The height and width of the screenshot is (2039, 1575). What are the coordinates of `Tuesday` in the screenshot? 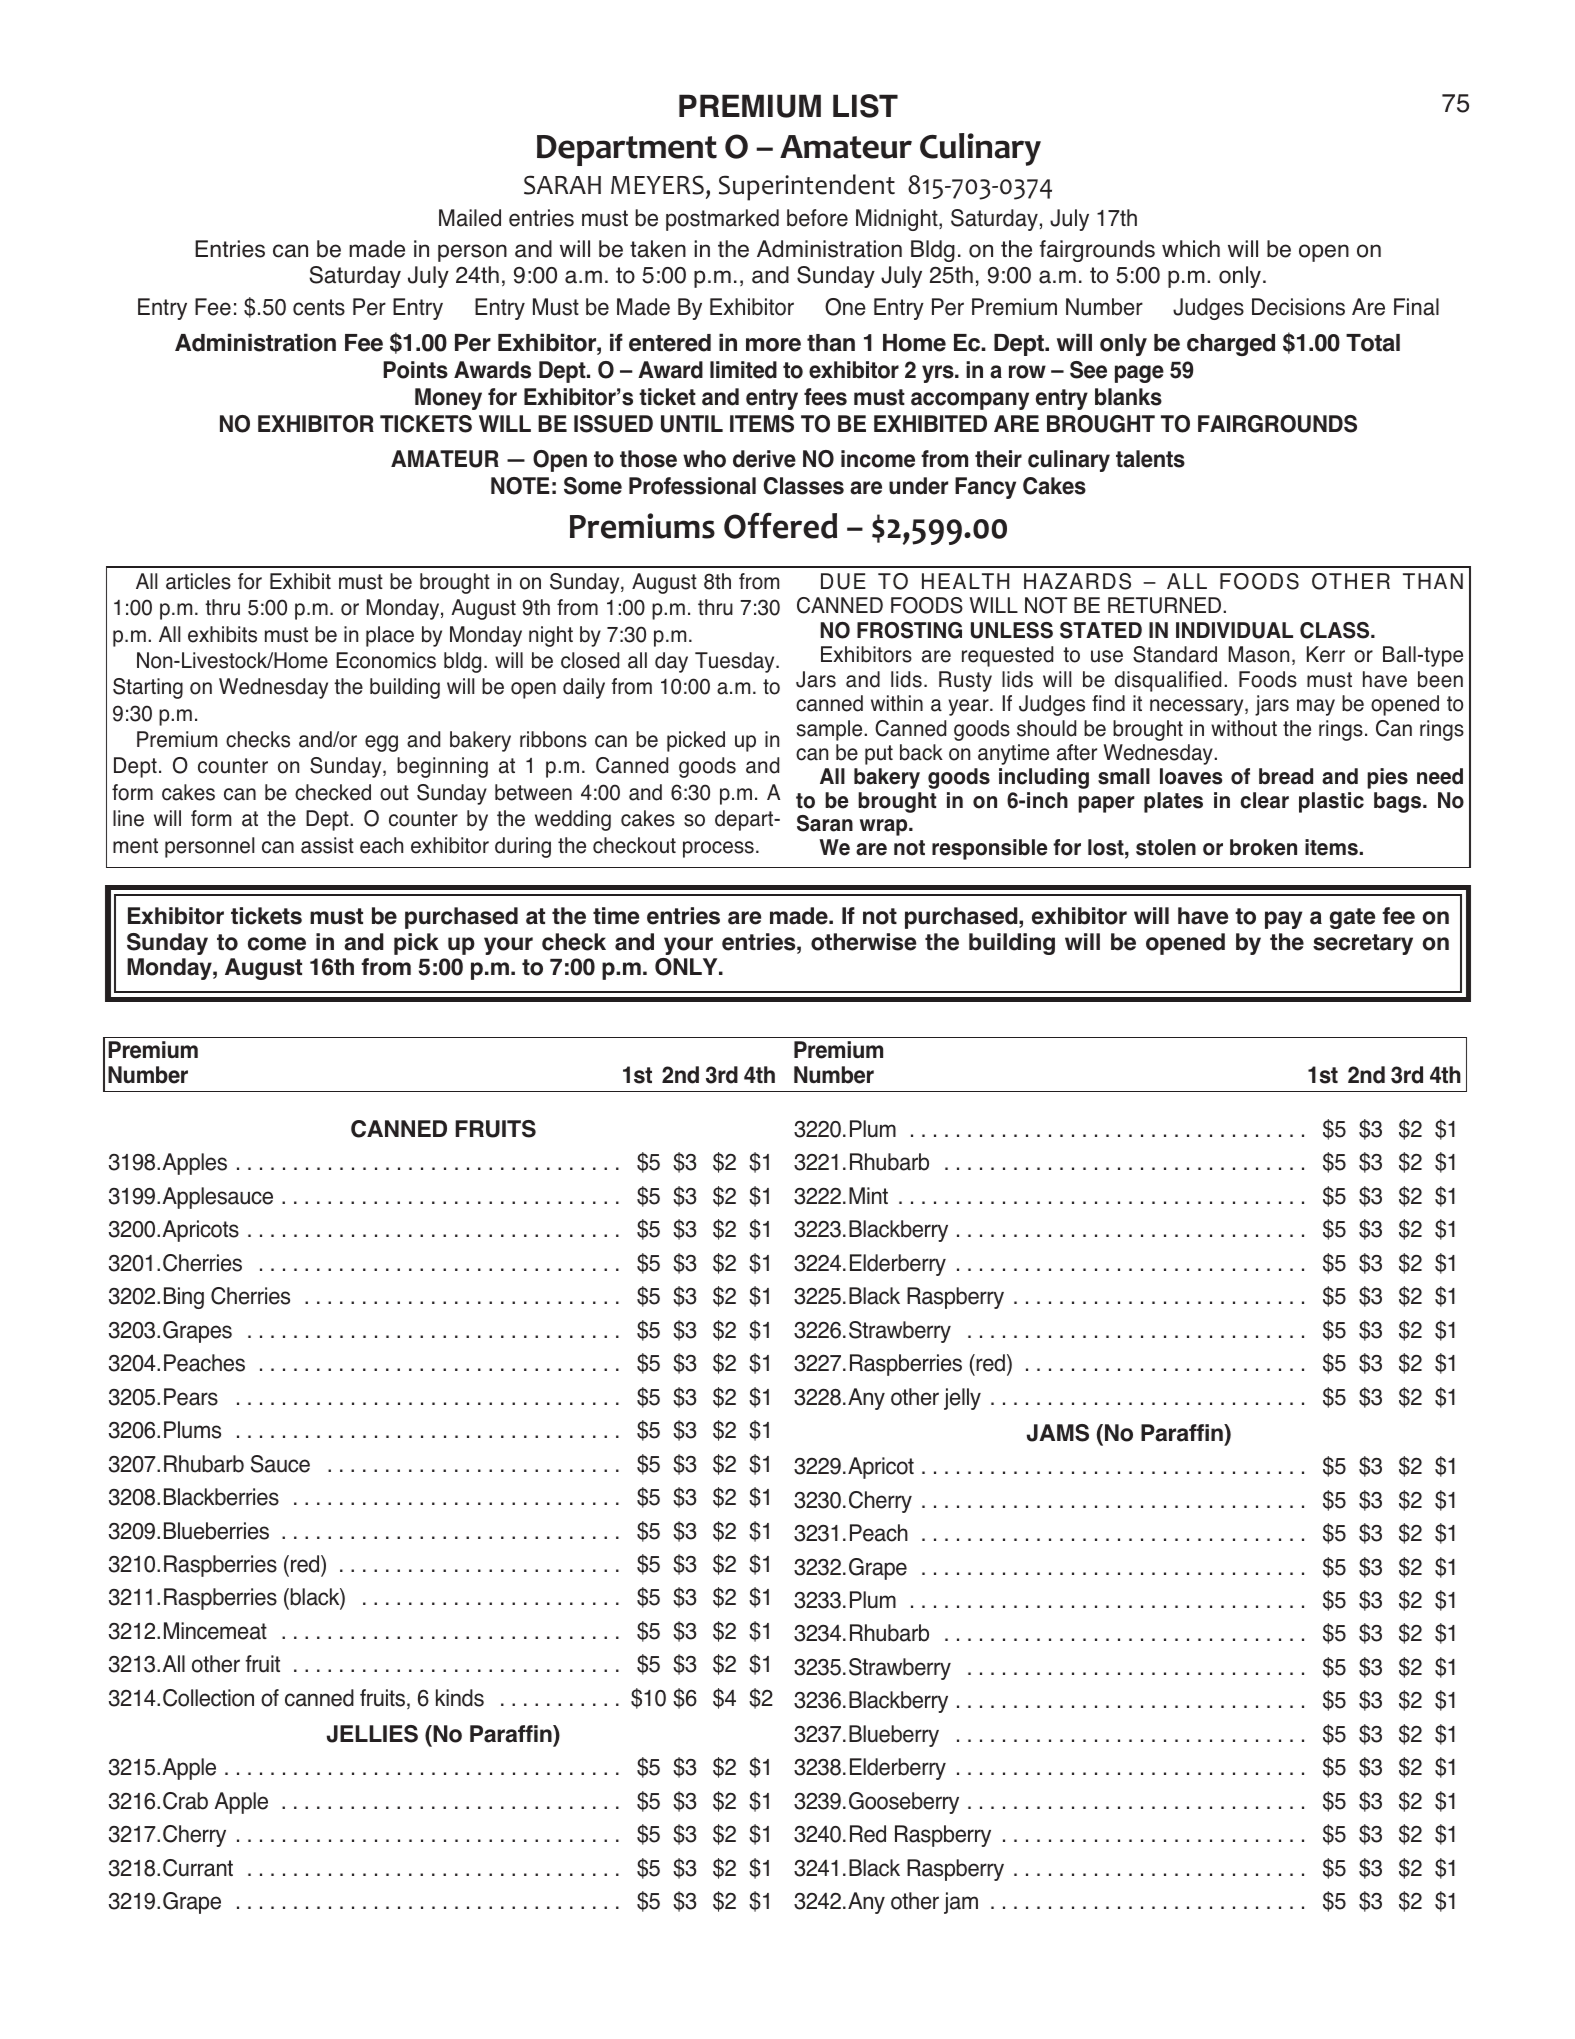 It's located at (736, 662).
